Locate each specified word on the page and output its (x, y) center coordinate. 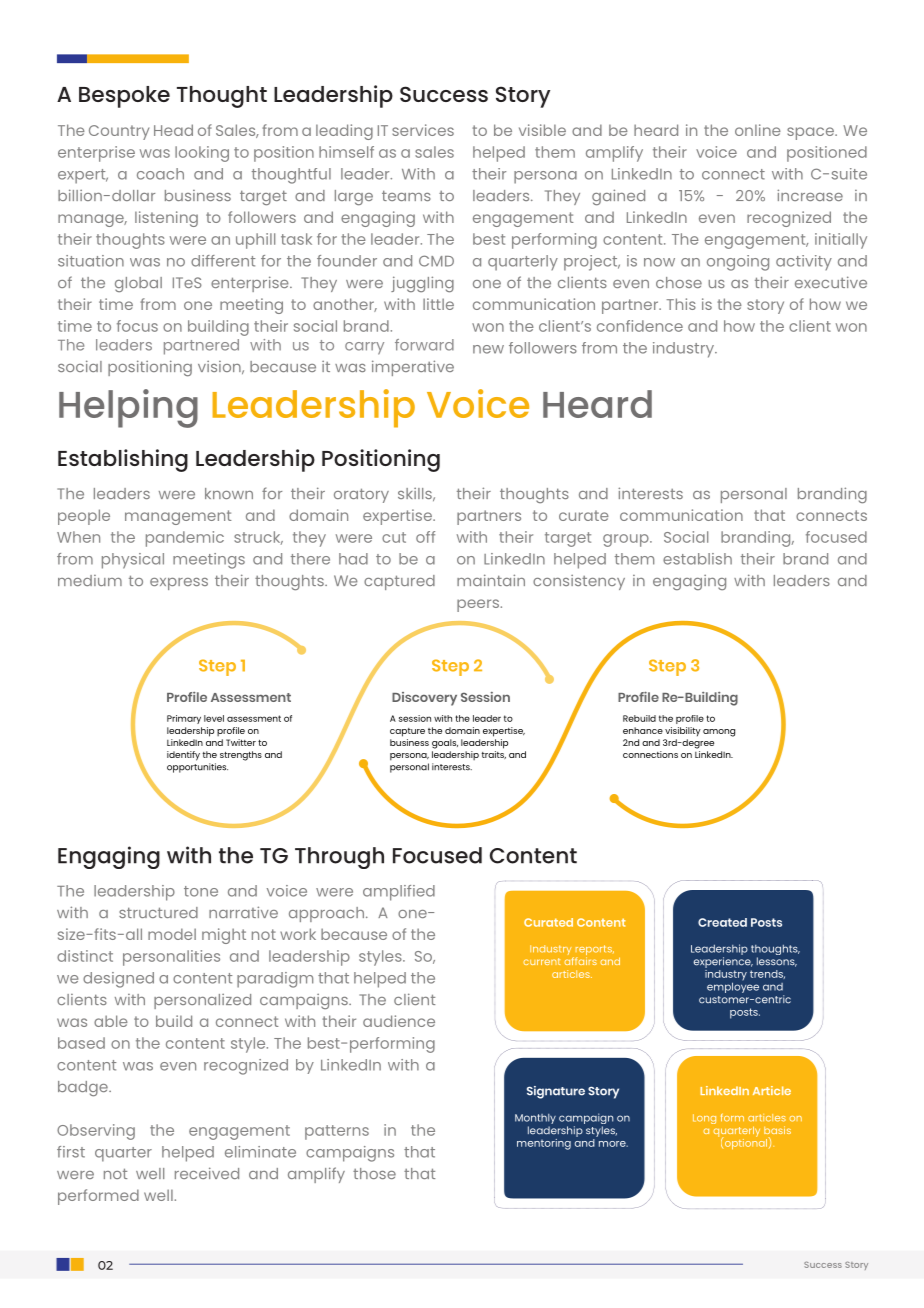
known (229, 493)
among (719, 733)
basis (777, 1130)
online (758, 130)
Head (173, 130)
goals (445, 744)
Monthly (535, 1120)
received (207, 1173)
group (627, 540)
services (423, 130)
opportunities (197, 768)
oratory (361, 495)
